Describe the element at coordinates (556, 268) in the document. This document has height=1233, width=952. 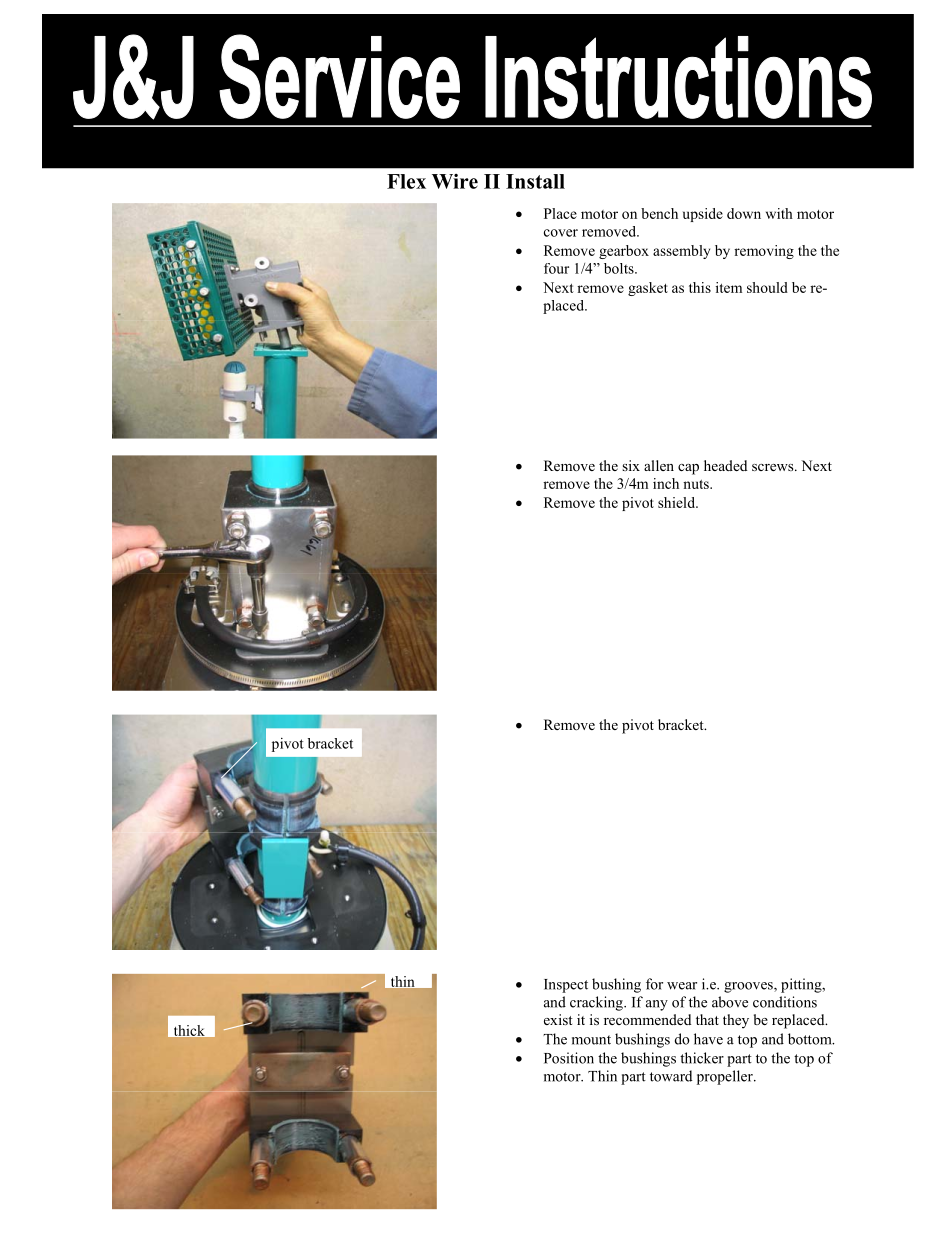
I see `four` at that location.
